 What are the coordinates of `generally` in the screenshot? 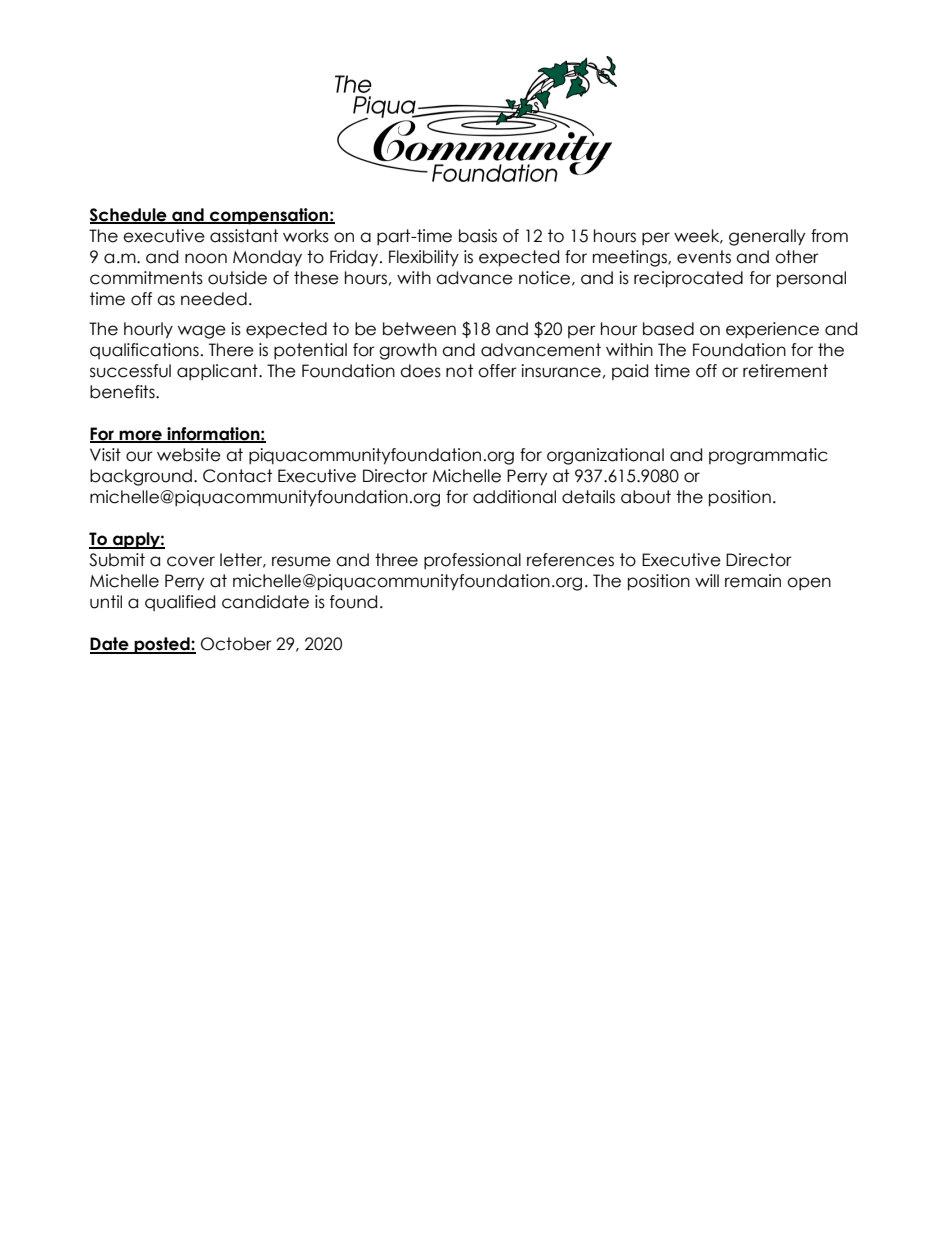 It's located at (767, 237).
